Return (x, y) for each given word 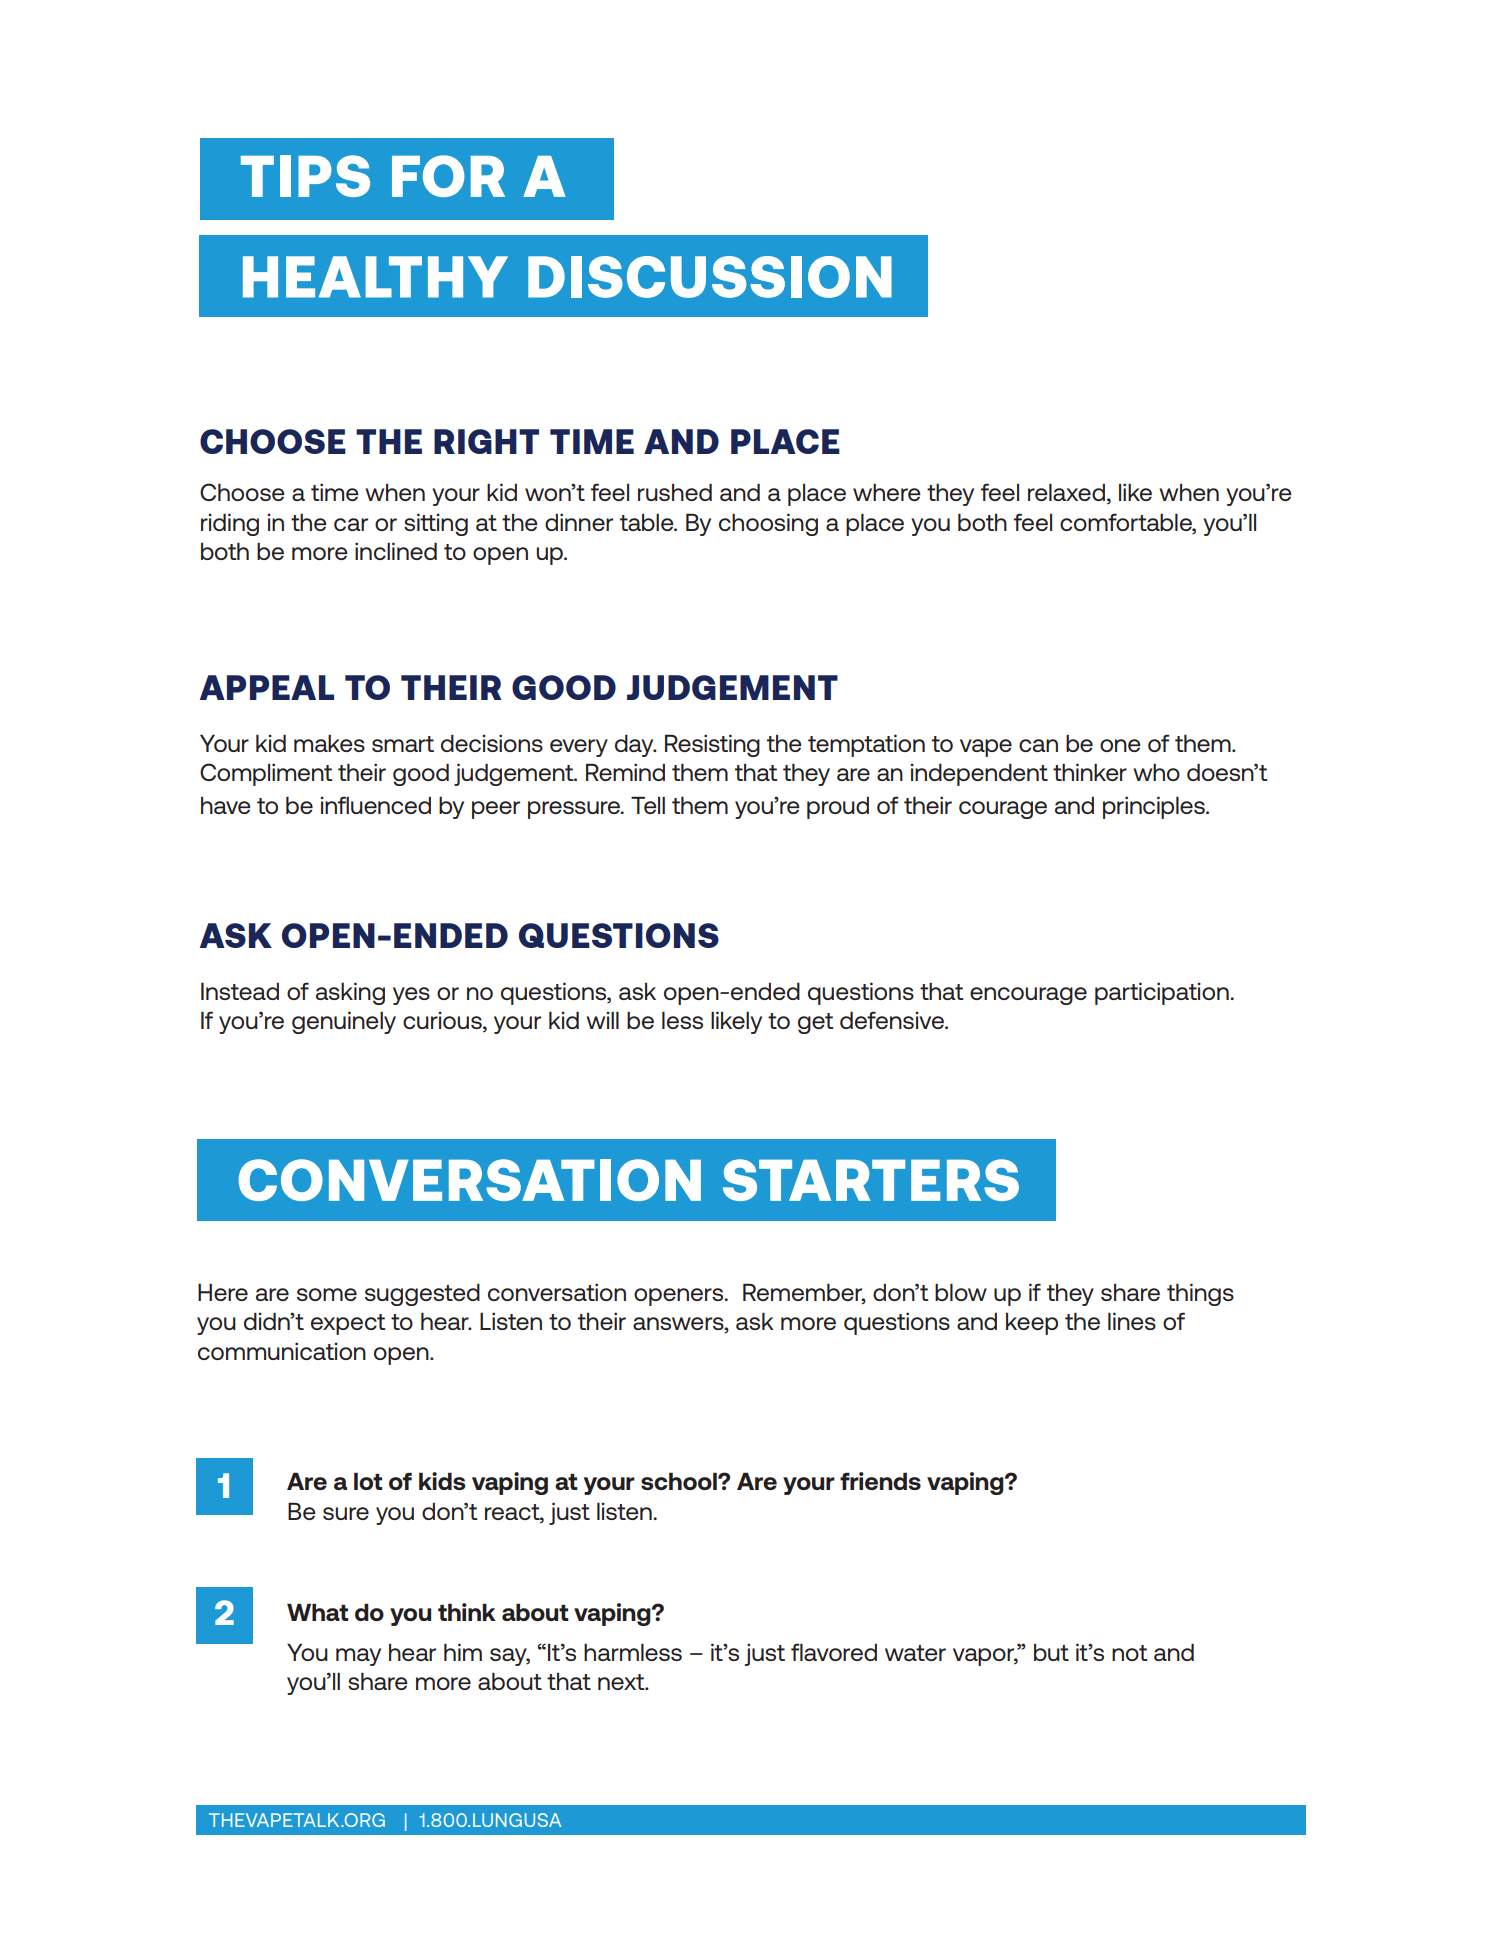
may (358, 1657)
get (816, 1023)
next (622, 1682)
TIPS (305, 176)
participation (1163, 993)
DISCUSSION (710, 277)
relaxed (1066, 492)
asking (350, 993)
